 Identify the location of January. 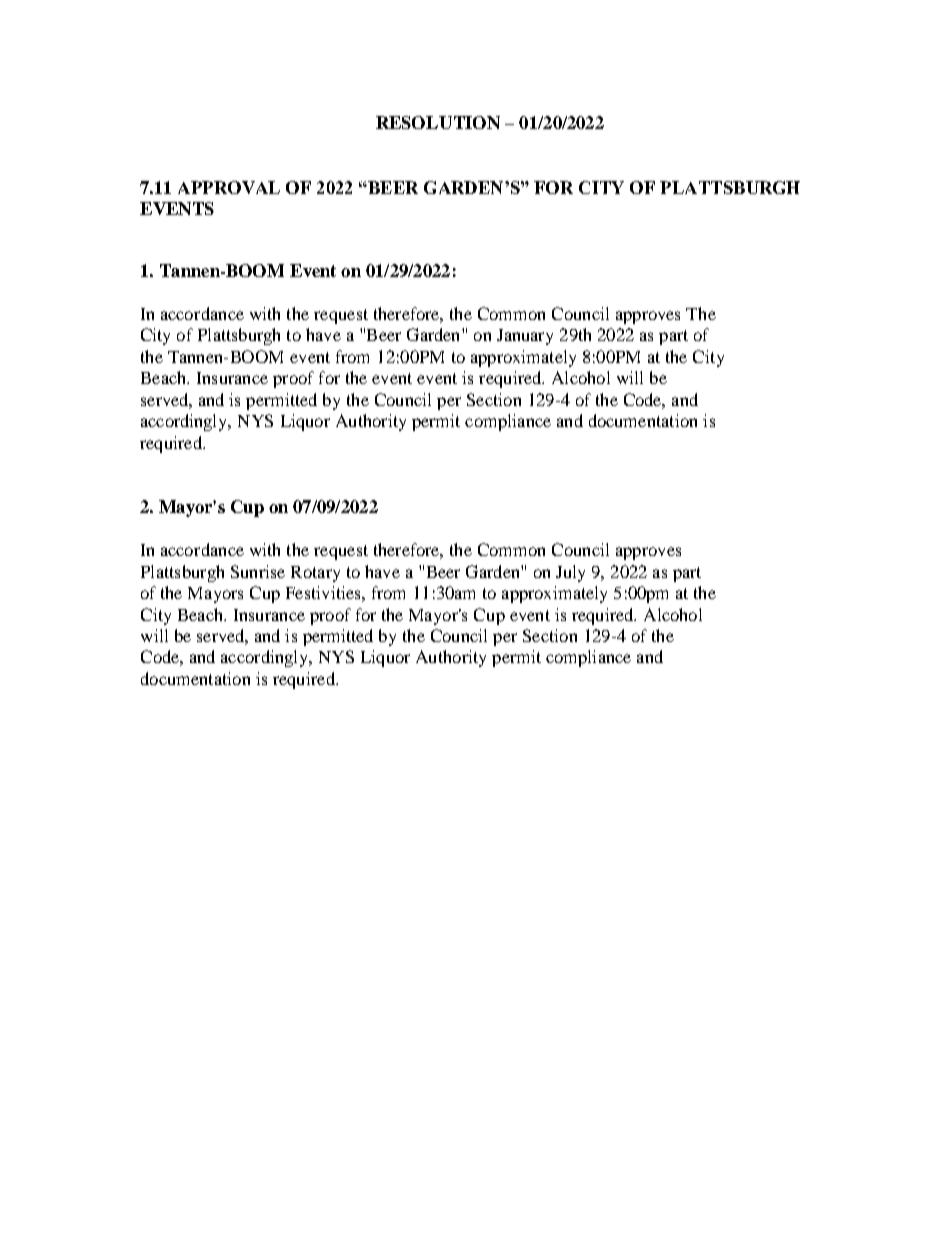
(525, 337).
